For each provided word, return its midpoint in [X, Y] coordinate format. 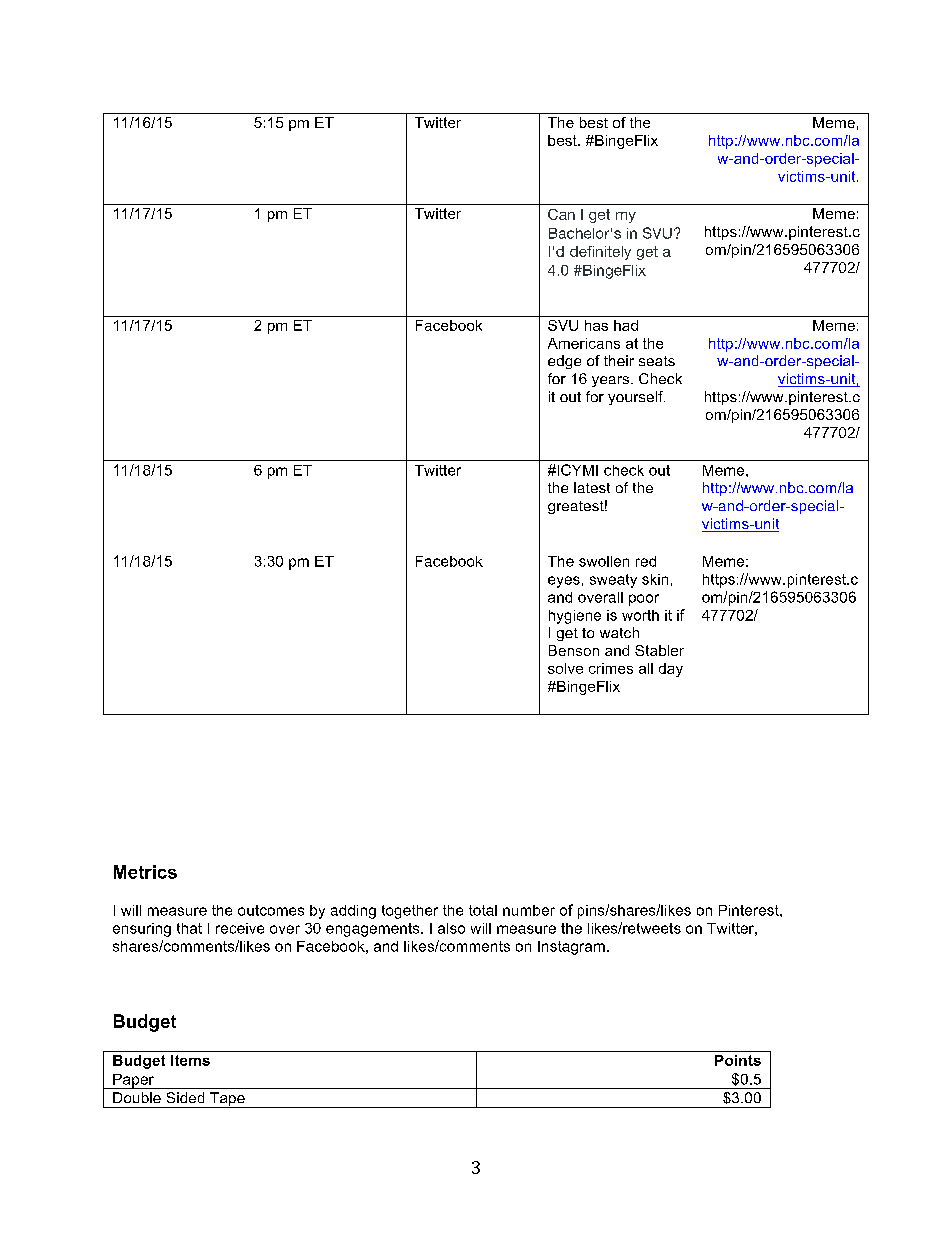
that [189, 928]
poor [644, 600]
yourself [636, 398]
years [610, 381]
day [671, 670]
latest [592, 487]
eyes [564, 582]
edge [564, 362]
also [451, 928]
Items [190, 1060]
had [626, 325]
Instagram [571, 948]
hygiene [575, 617]
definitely [600, 253]
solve [565, 668]
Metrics [145, 872]
